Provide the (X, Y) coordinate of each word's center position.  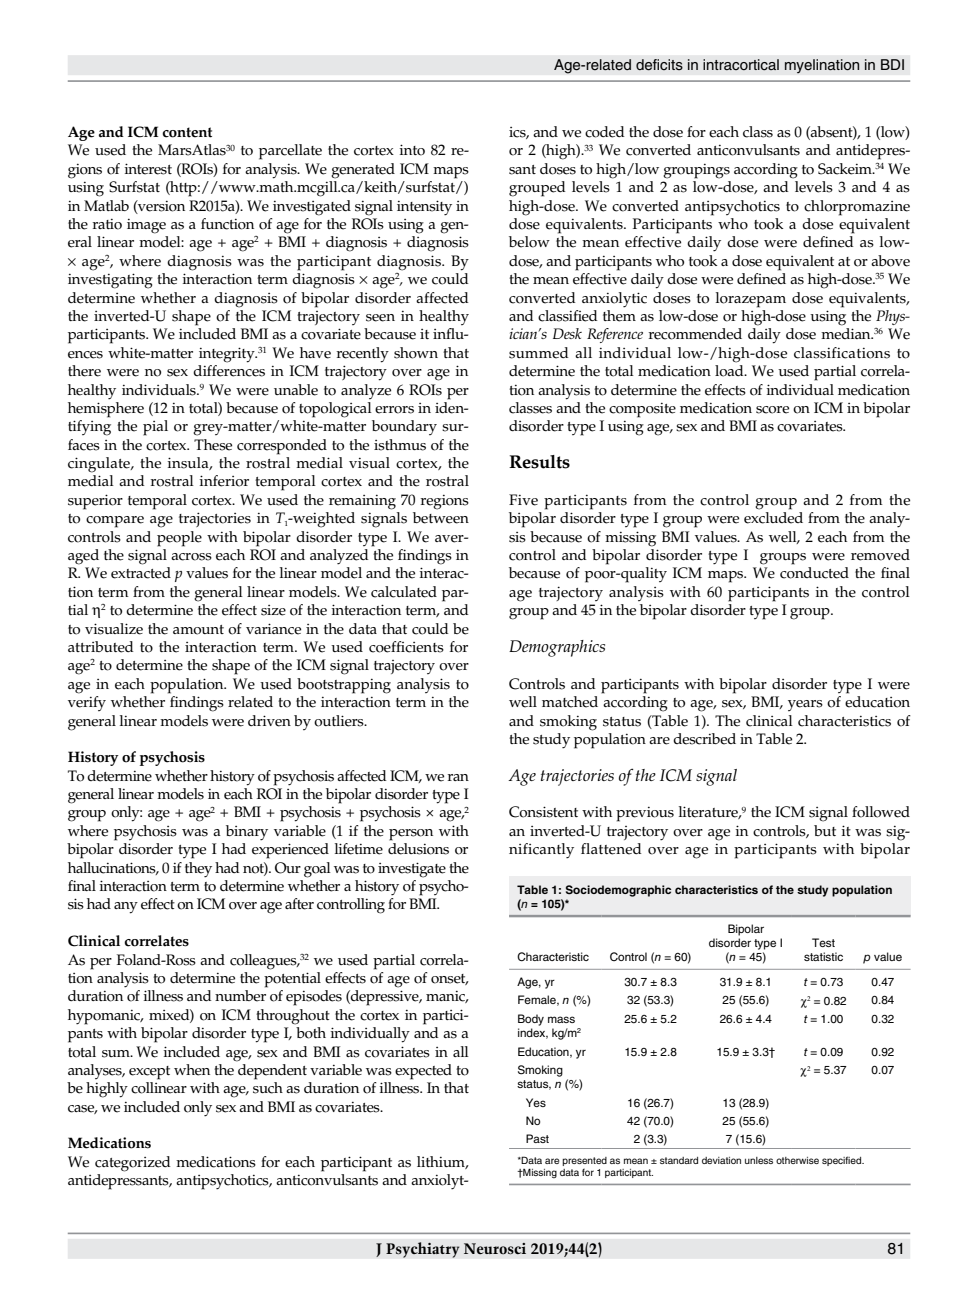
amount (198, 630)
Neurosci (495, 1249)
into (412, 150)
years (805, 705)
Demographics (557, 648)
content (187, 132)
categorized (133, 1164)
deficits (659, 65)
